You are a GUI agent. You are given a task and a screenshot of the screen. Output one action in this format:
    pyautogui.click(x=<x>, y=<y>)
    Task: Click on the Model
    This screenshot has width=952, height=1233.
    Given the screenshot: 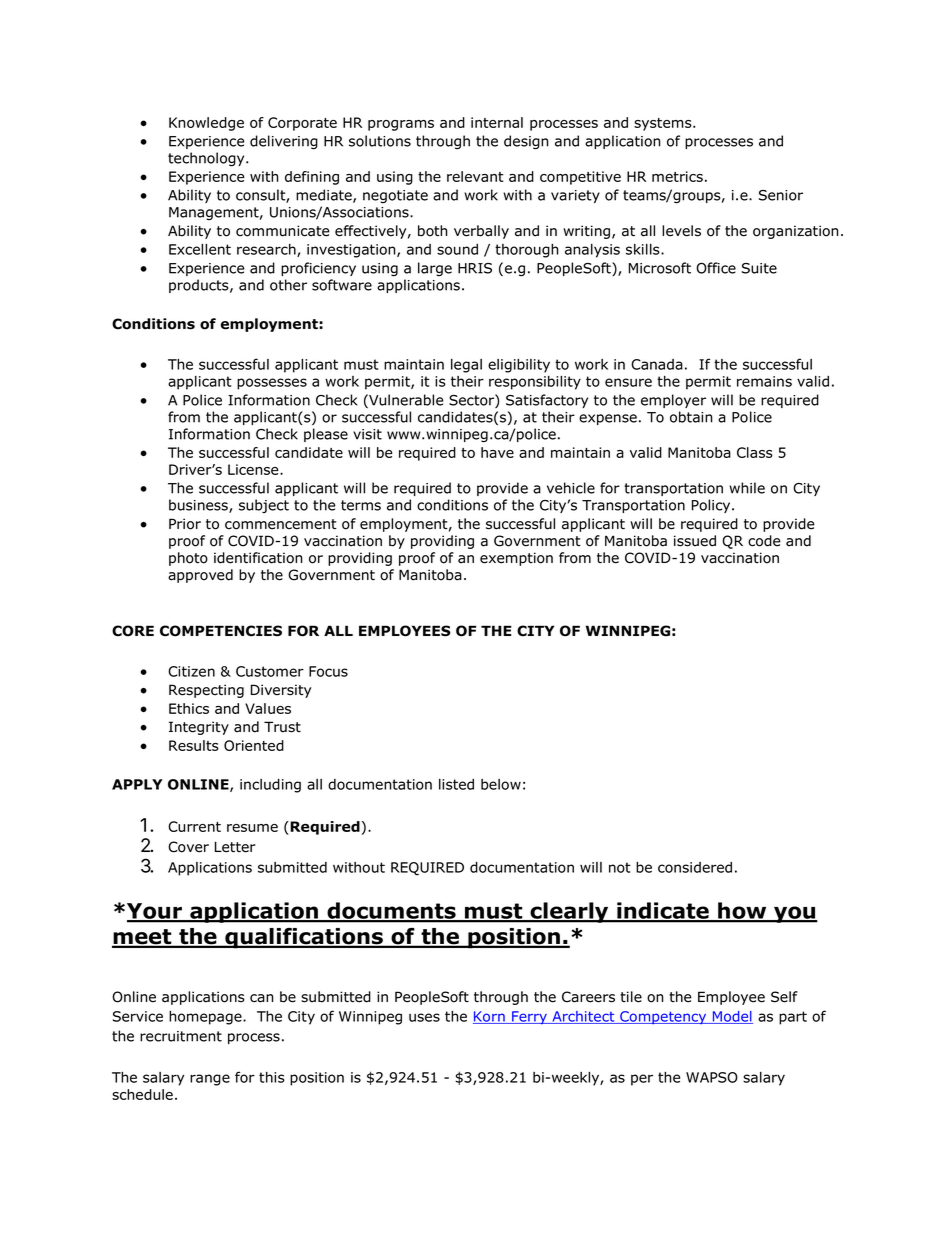 What is the action you would take?
    pyautogui.click(x=731, y=1017)
